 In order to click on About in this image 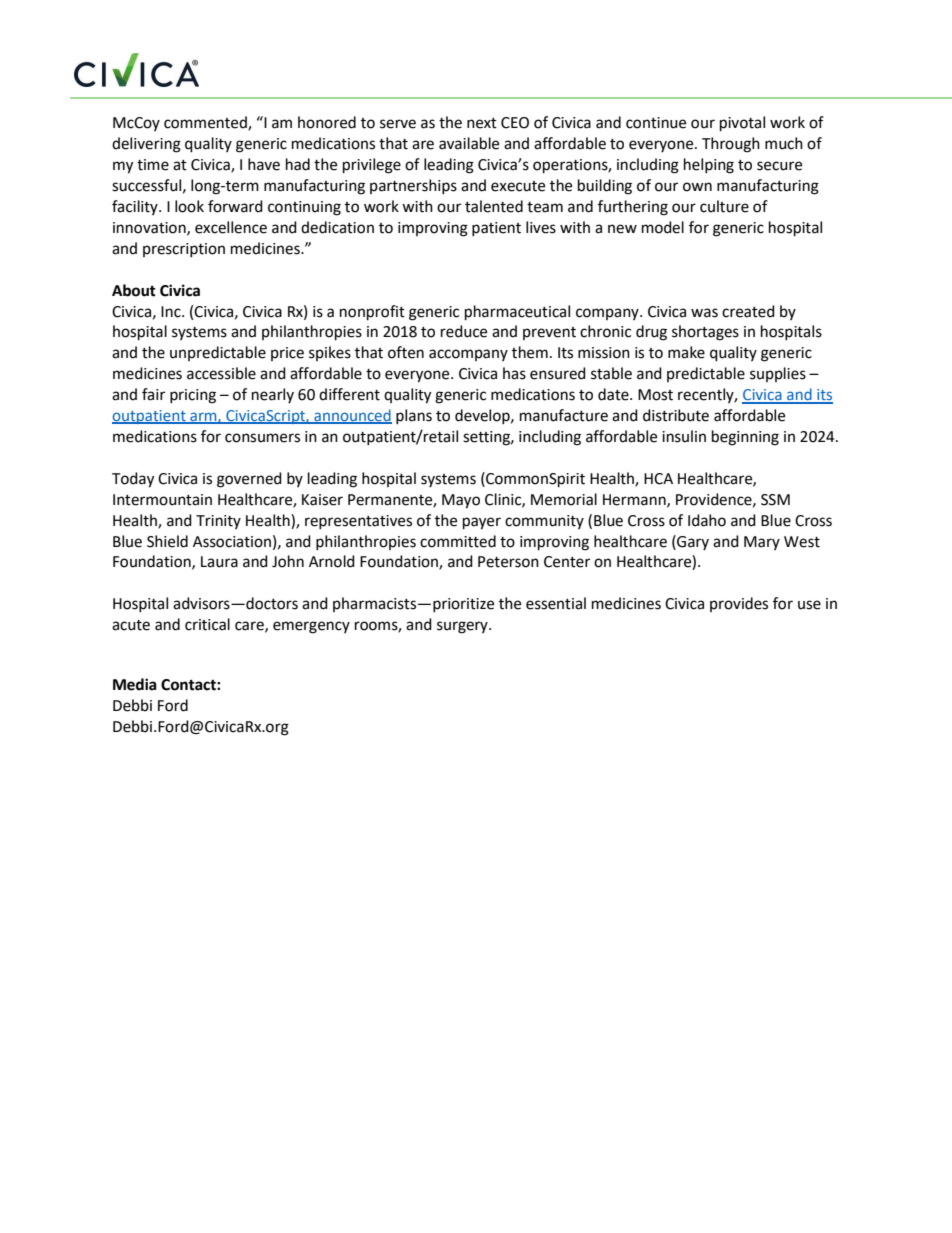, I will do `click(134, 290)`.
